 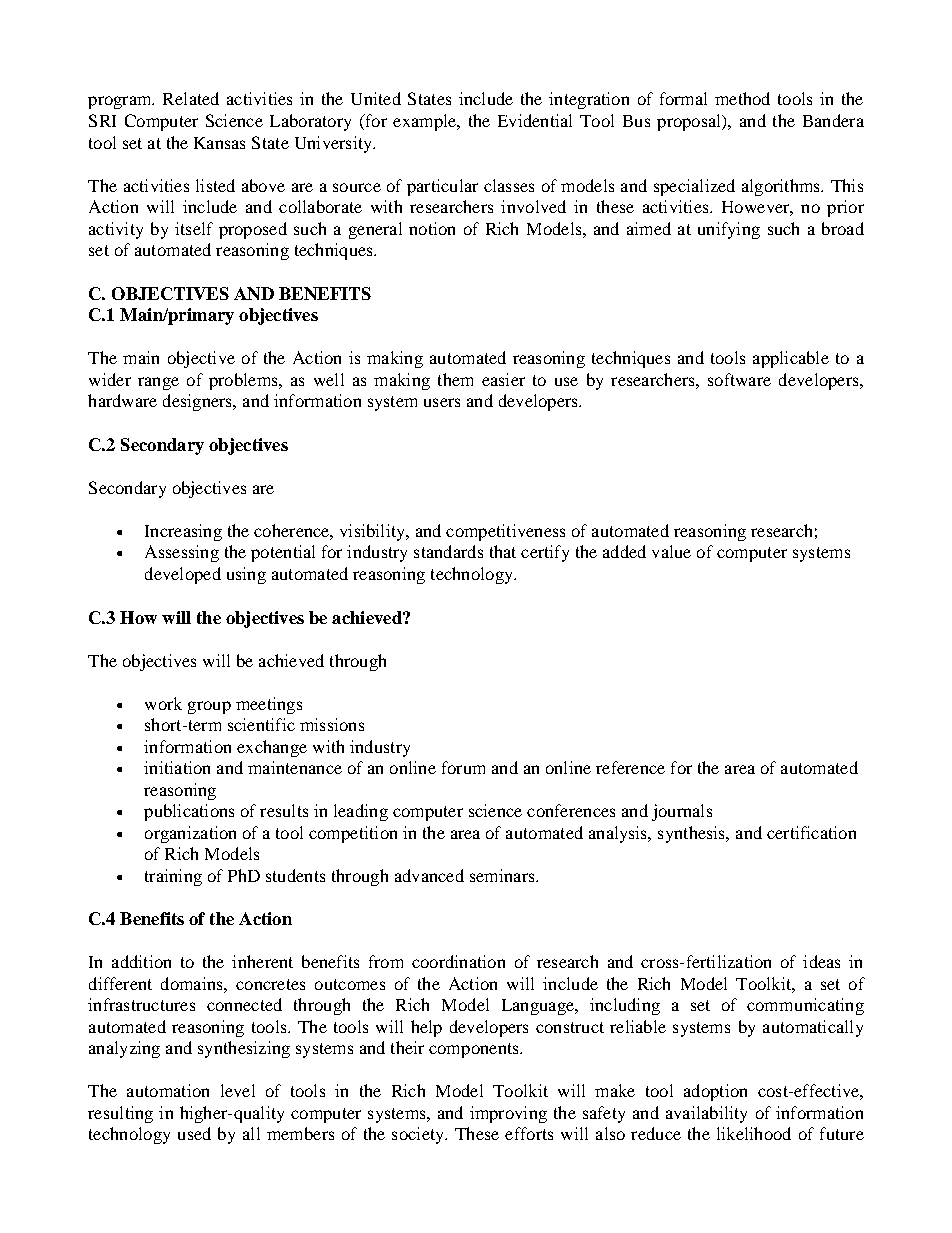 What do you see at coordinates (508, 1114) in the page?
I see `improving` at bounding box center [508, 1114].
